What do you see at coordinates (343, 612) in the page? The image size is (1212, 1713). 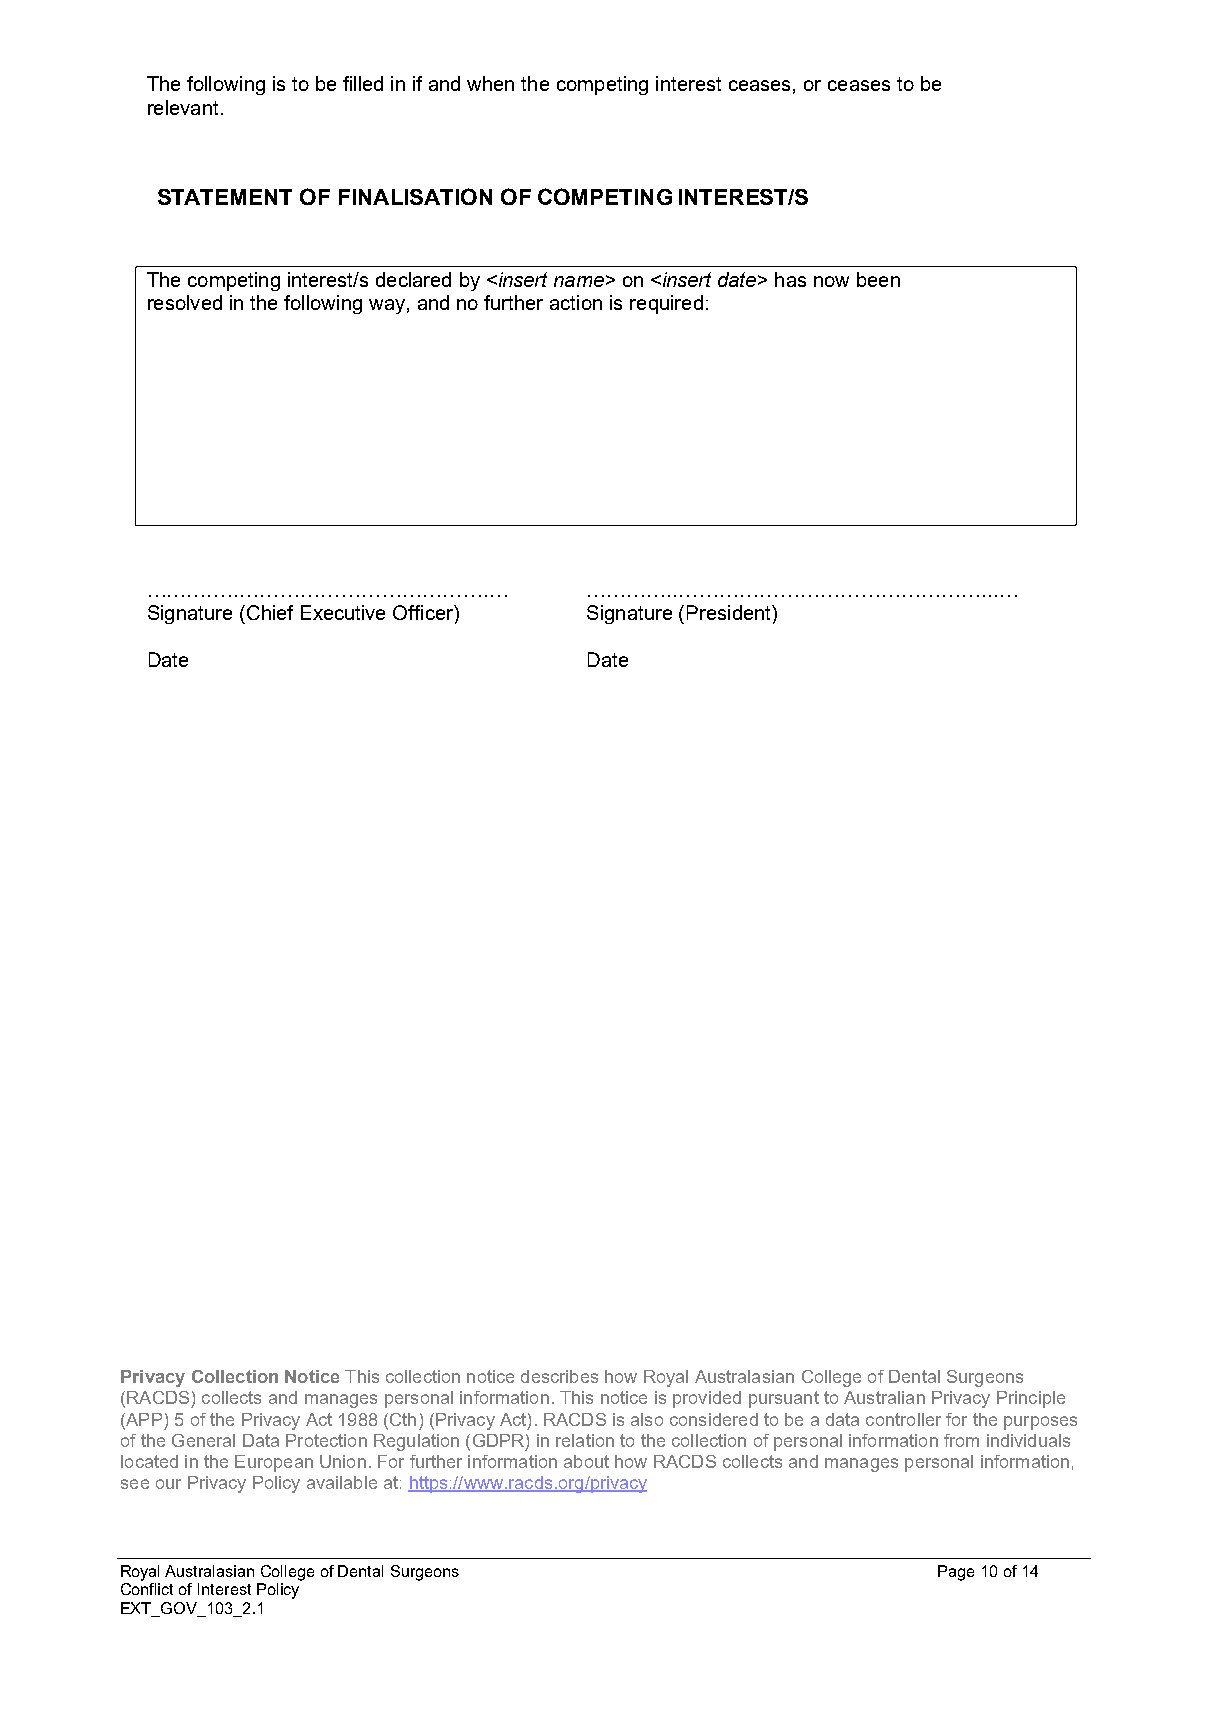 I see `Executive` at bounding box center [343, 612].
